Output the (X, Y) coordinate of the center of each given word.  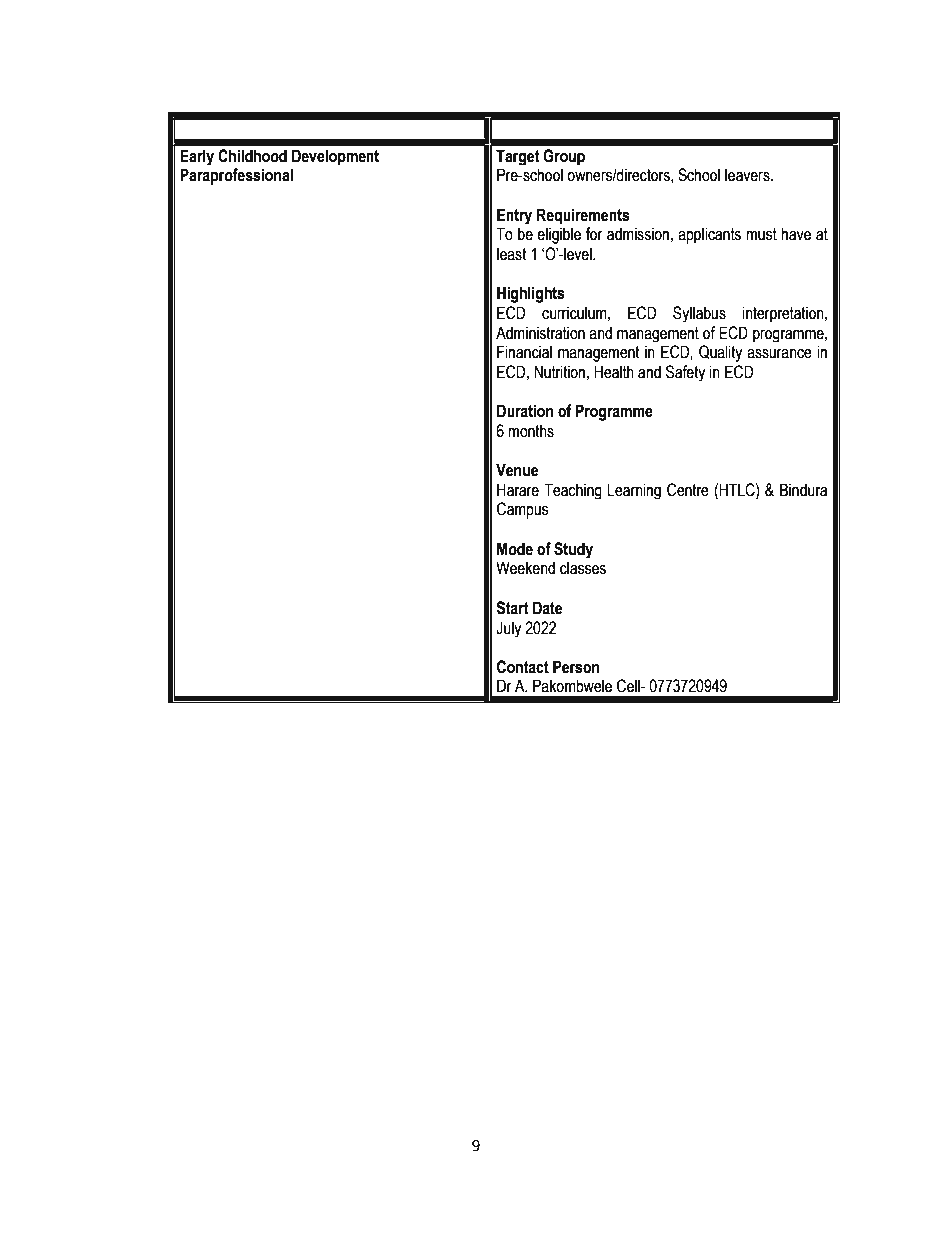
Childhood (252, 156)
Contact (523, 667)
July (508, 629)
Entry (514, 216)
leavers (748, 175)
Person (576, 667)
